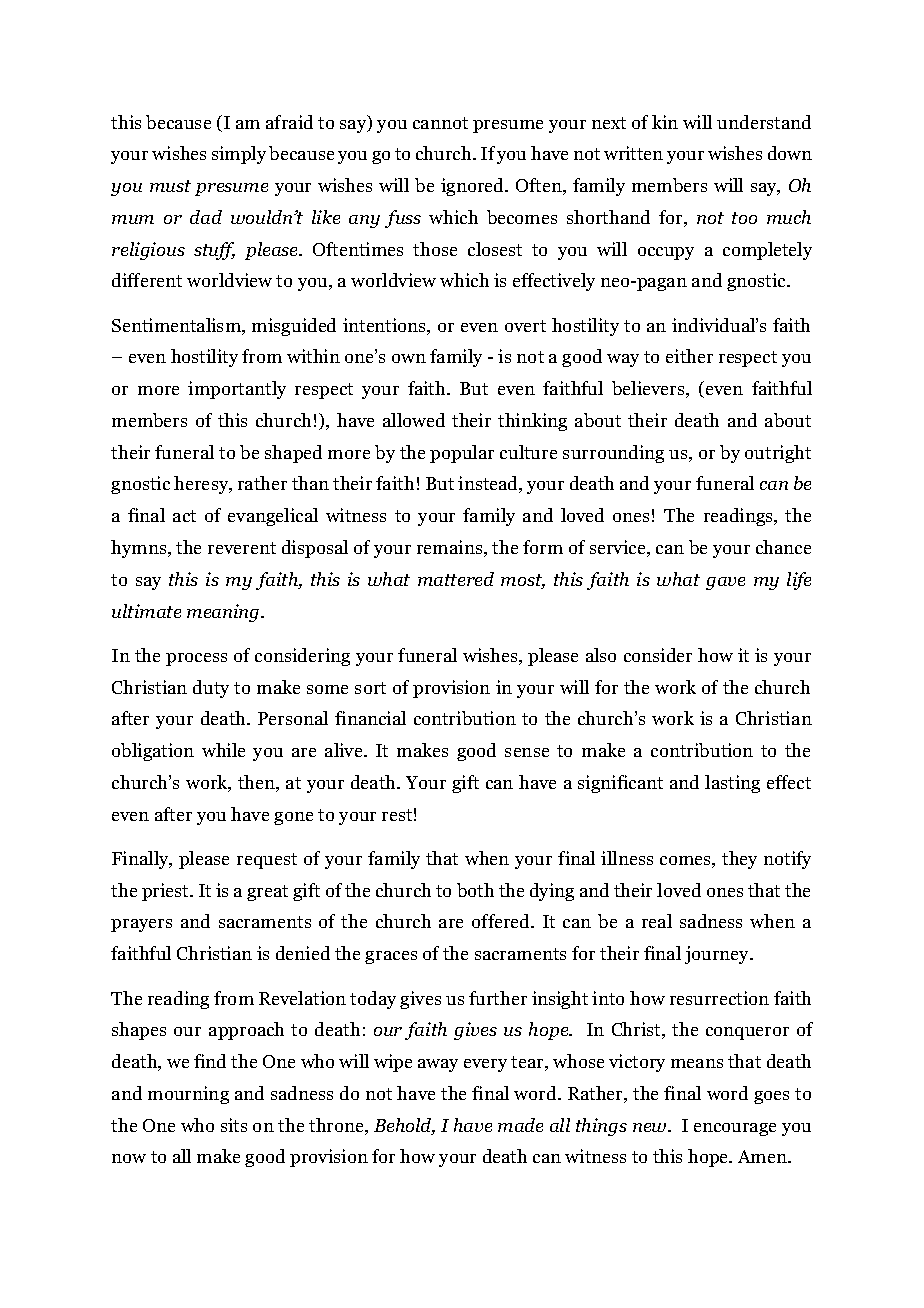 This screenshot has height=1308, width=924. What do you see at coordinates (725, 583) in the screenshot?
I see `gave` at bounding box center [725, 583].
